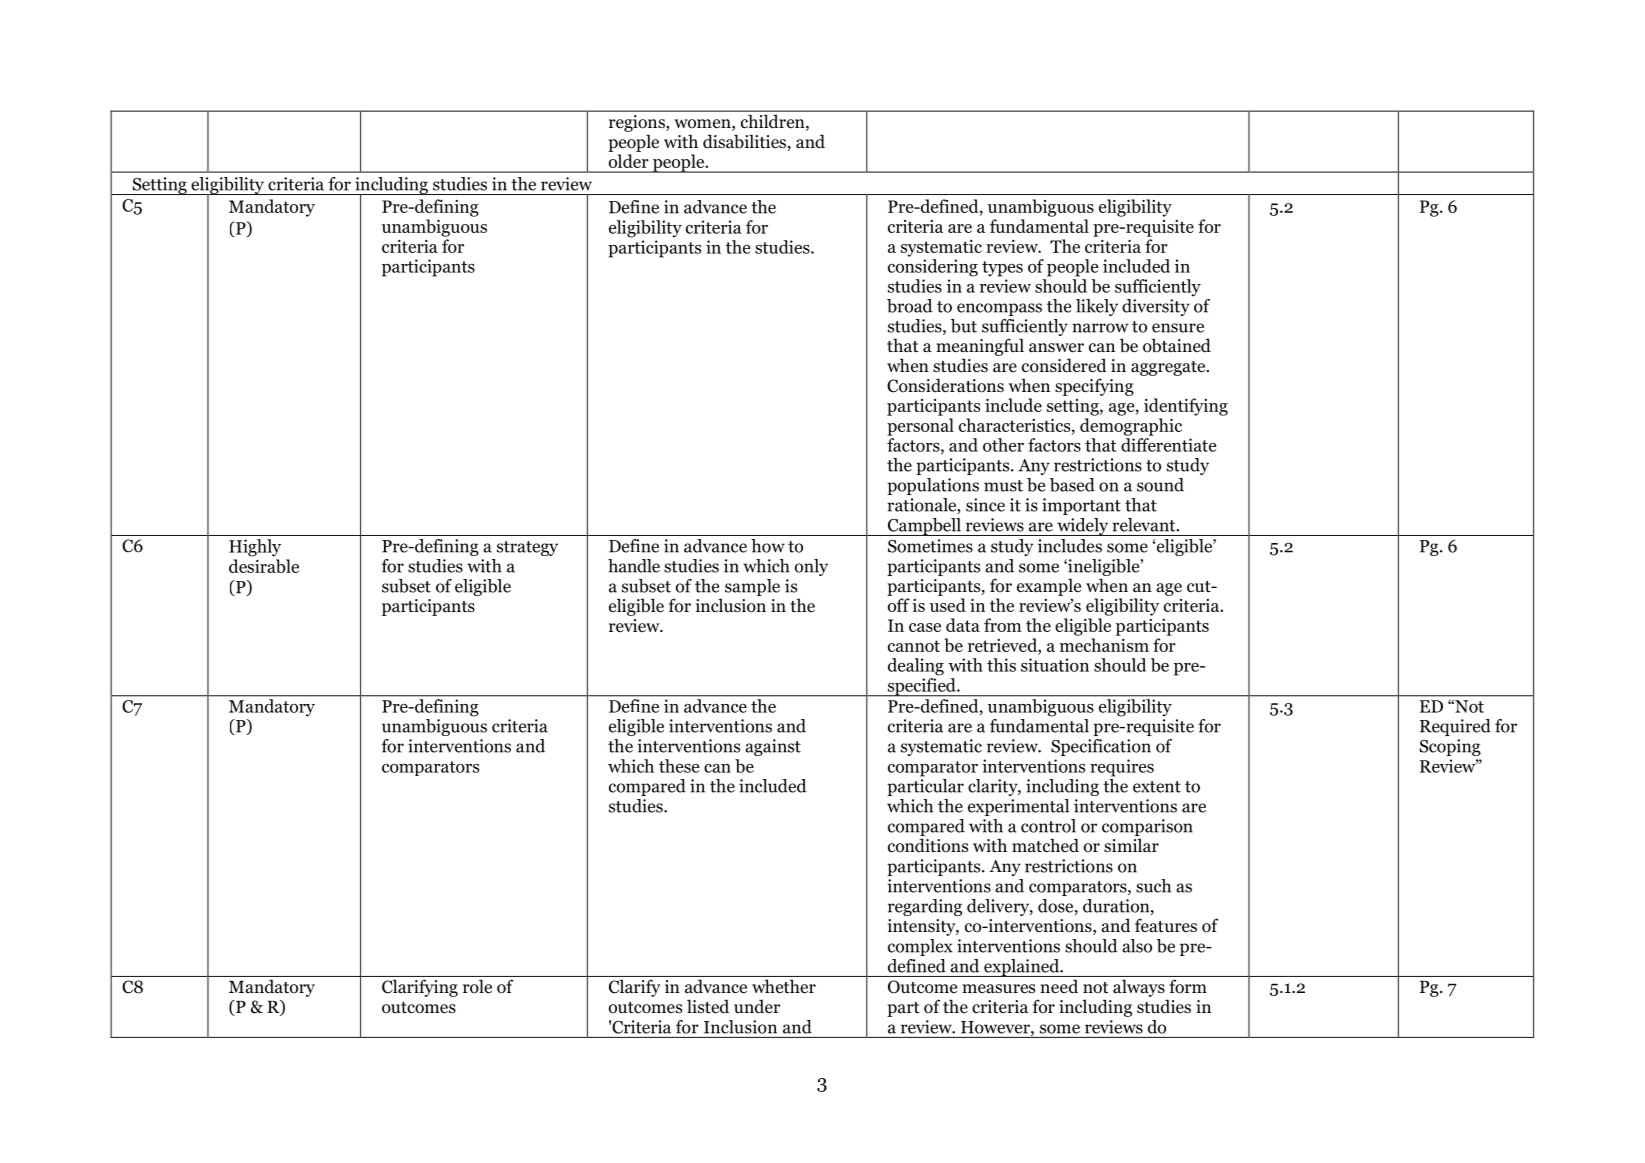 This page has height=1163, width=1645. What do you see at coordinates (784, 986) in the page?
I see `whether` at bounding box center [784, 986].
